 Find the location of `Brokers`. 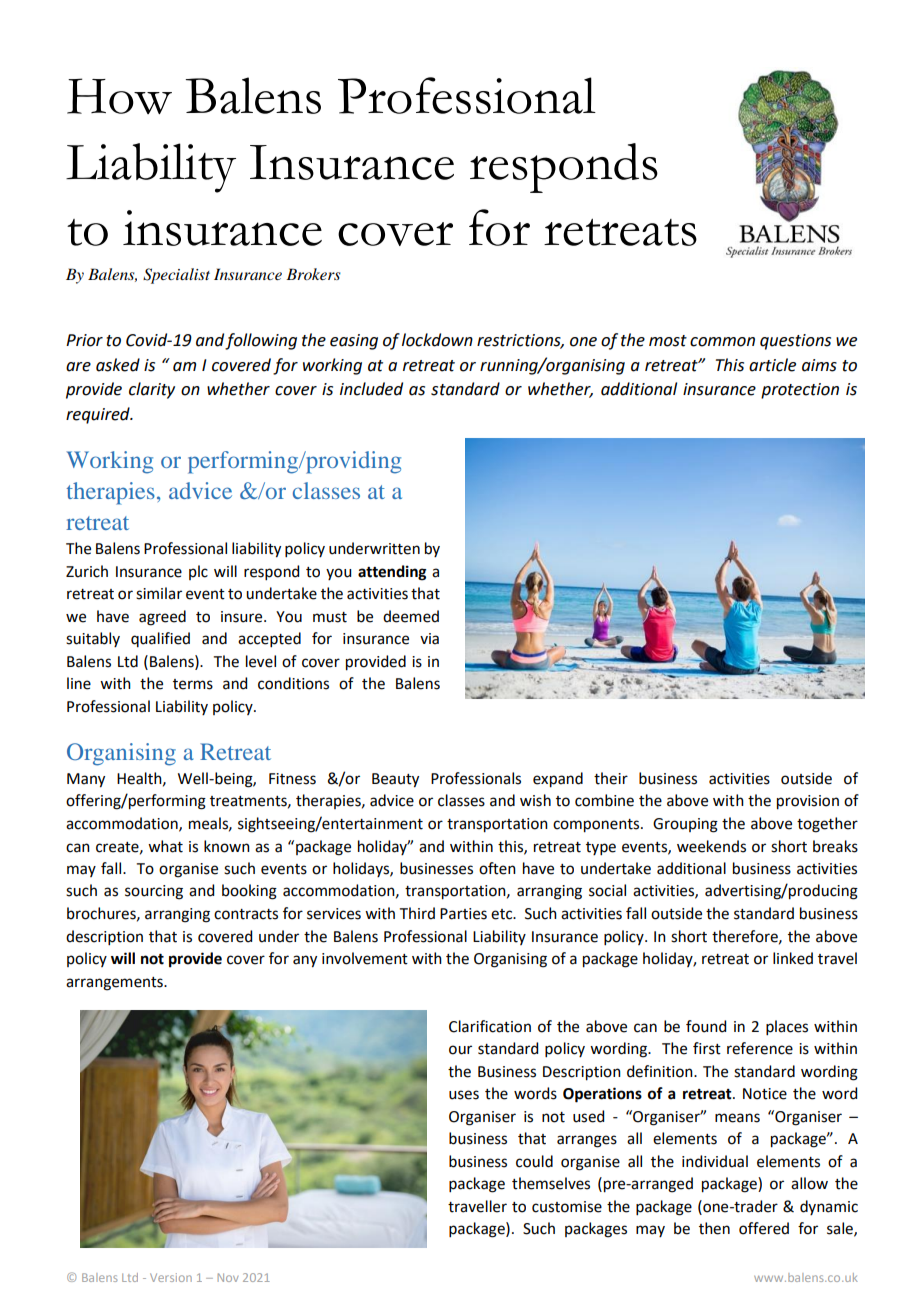

Brokers is located at coordinates (313, 274).
